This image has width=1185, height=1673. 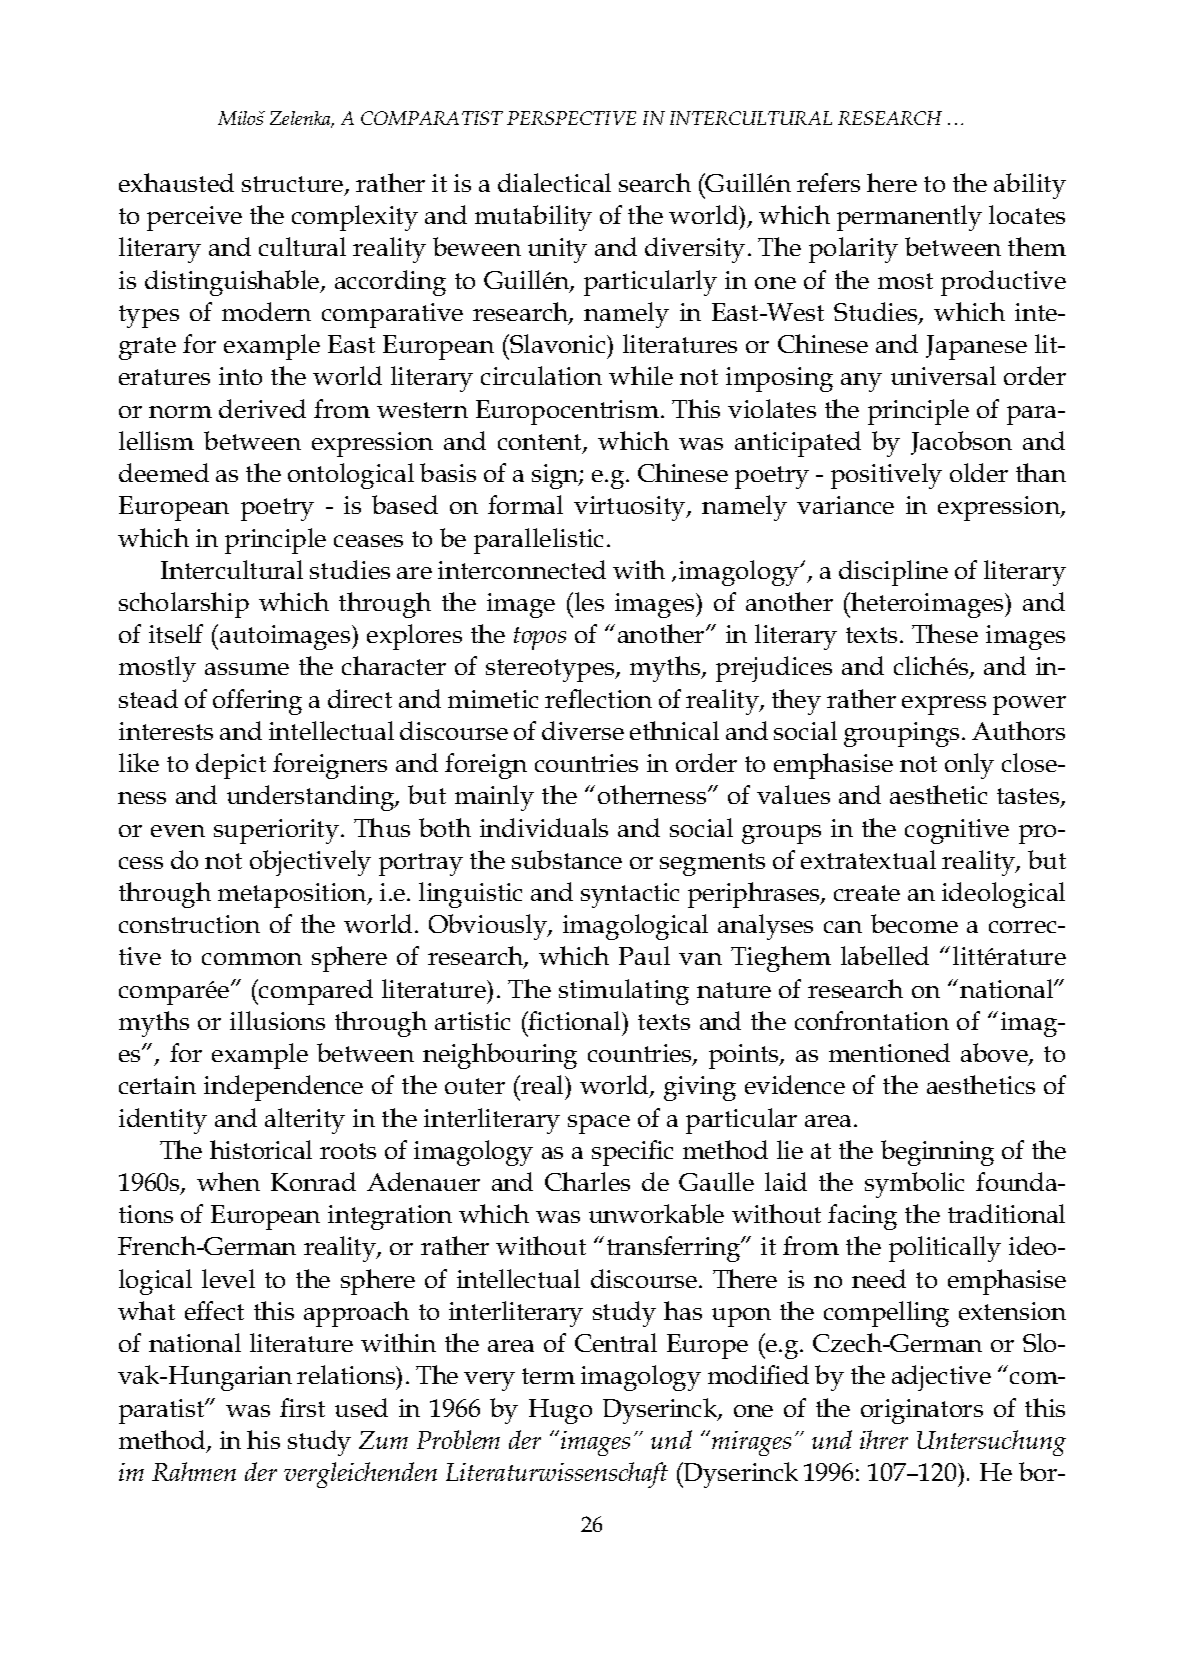 What do you see at coordinates (922, 1411) in the image?
I see `originators` at bounding box center [922, 1411].
